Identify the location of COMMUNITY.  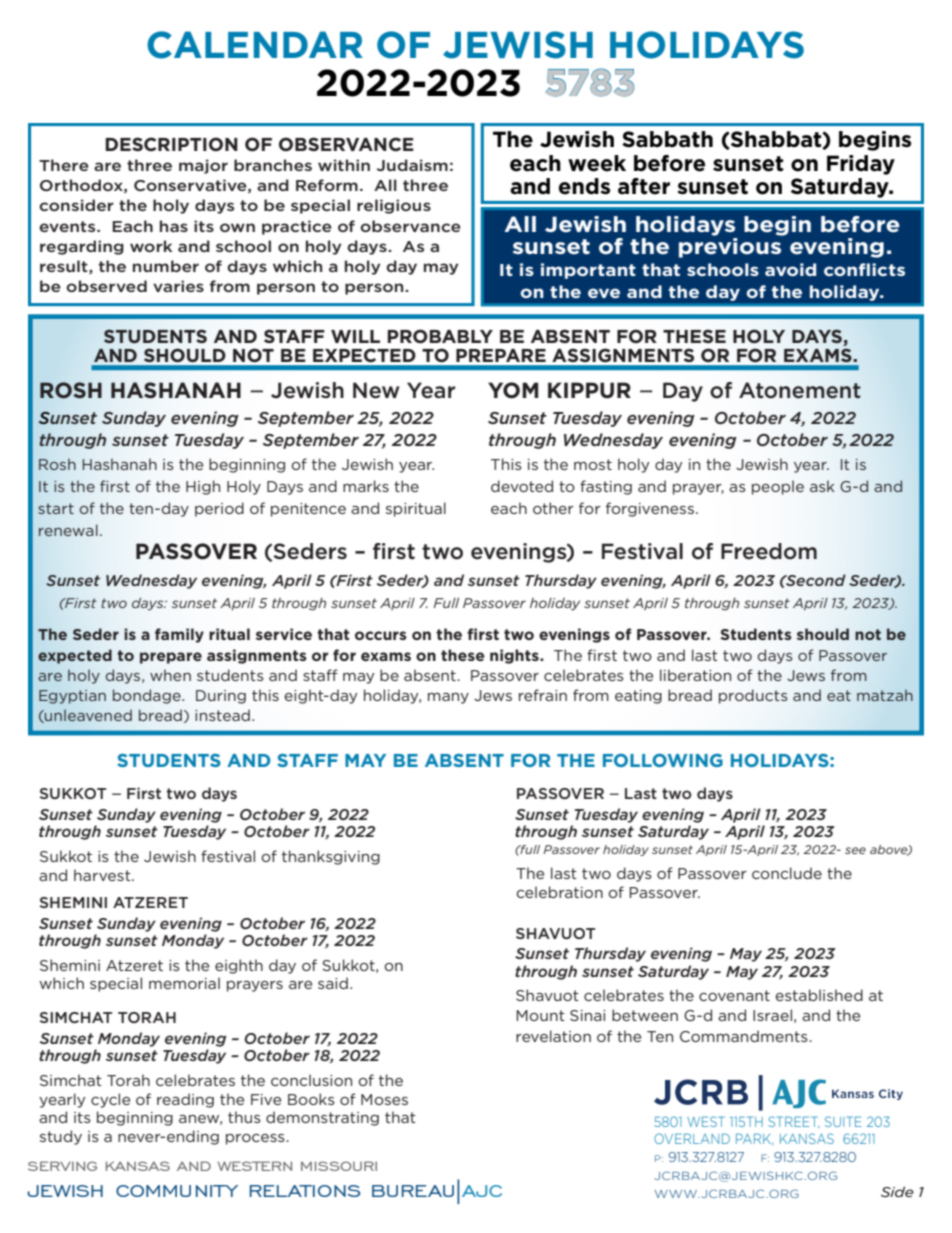
(177, 1191).
